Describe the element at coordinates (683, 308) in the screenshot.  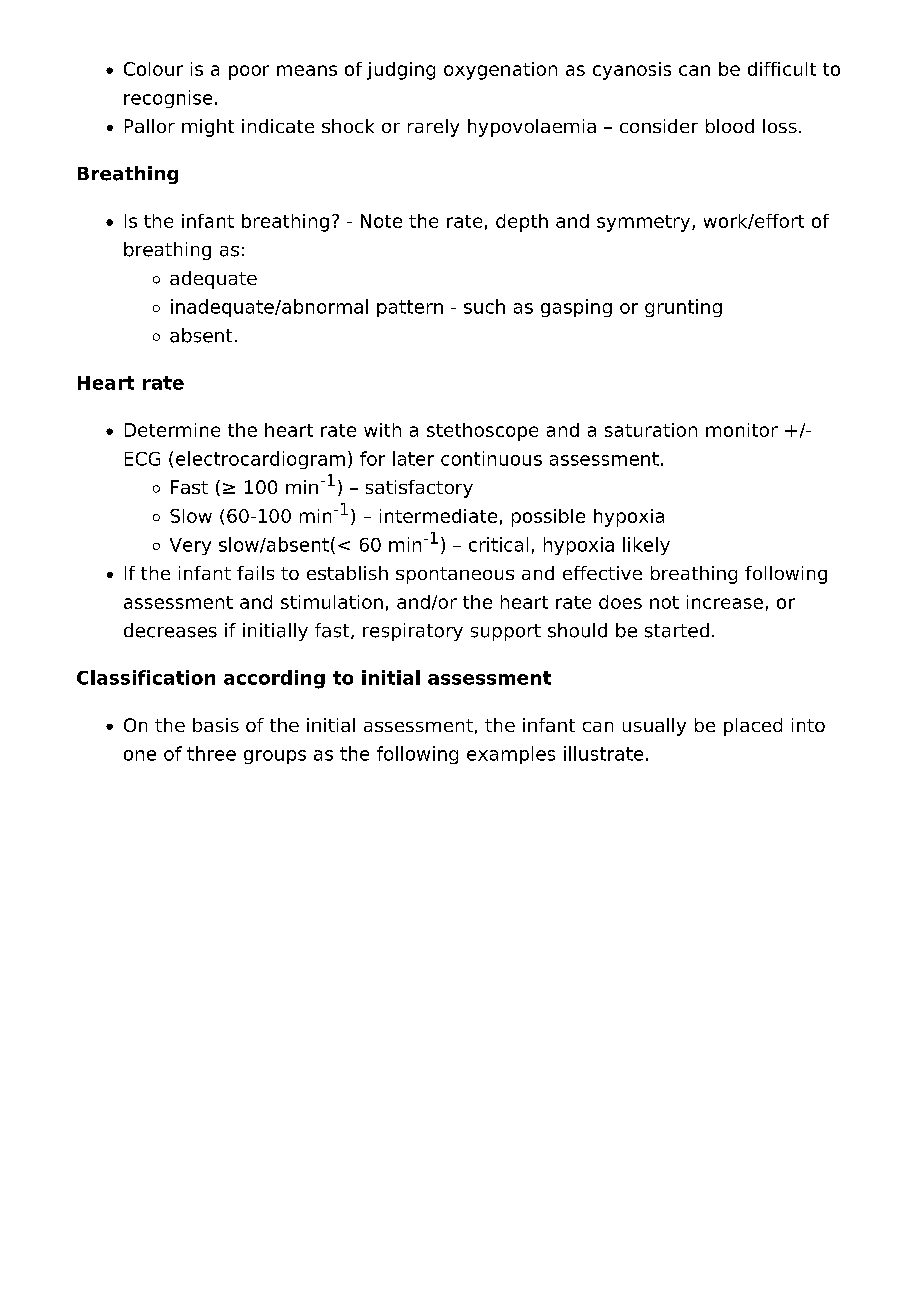
I see `grunting` at that location.
